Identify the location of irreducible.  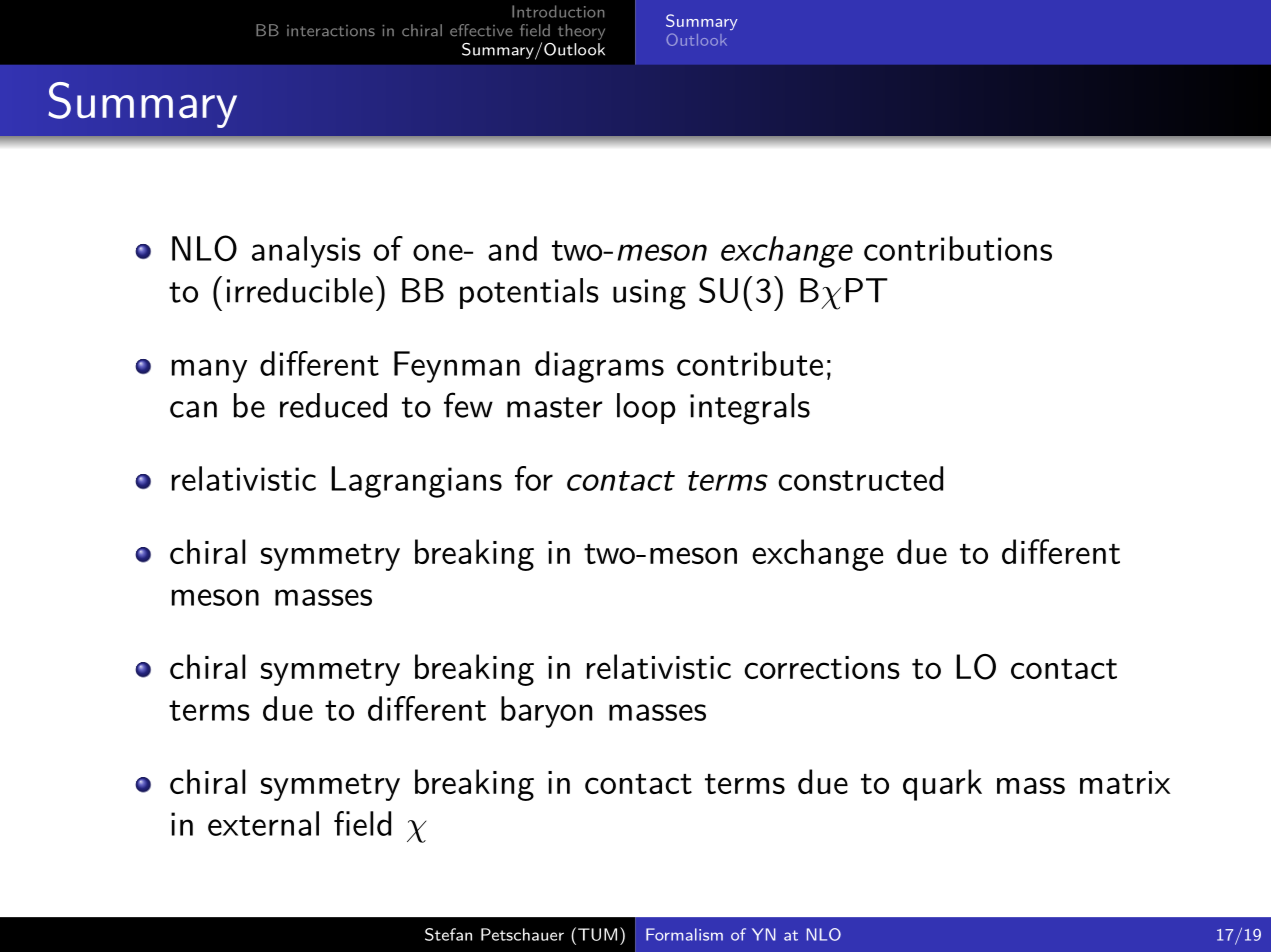
(300, 290).
